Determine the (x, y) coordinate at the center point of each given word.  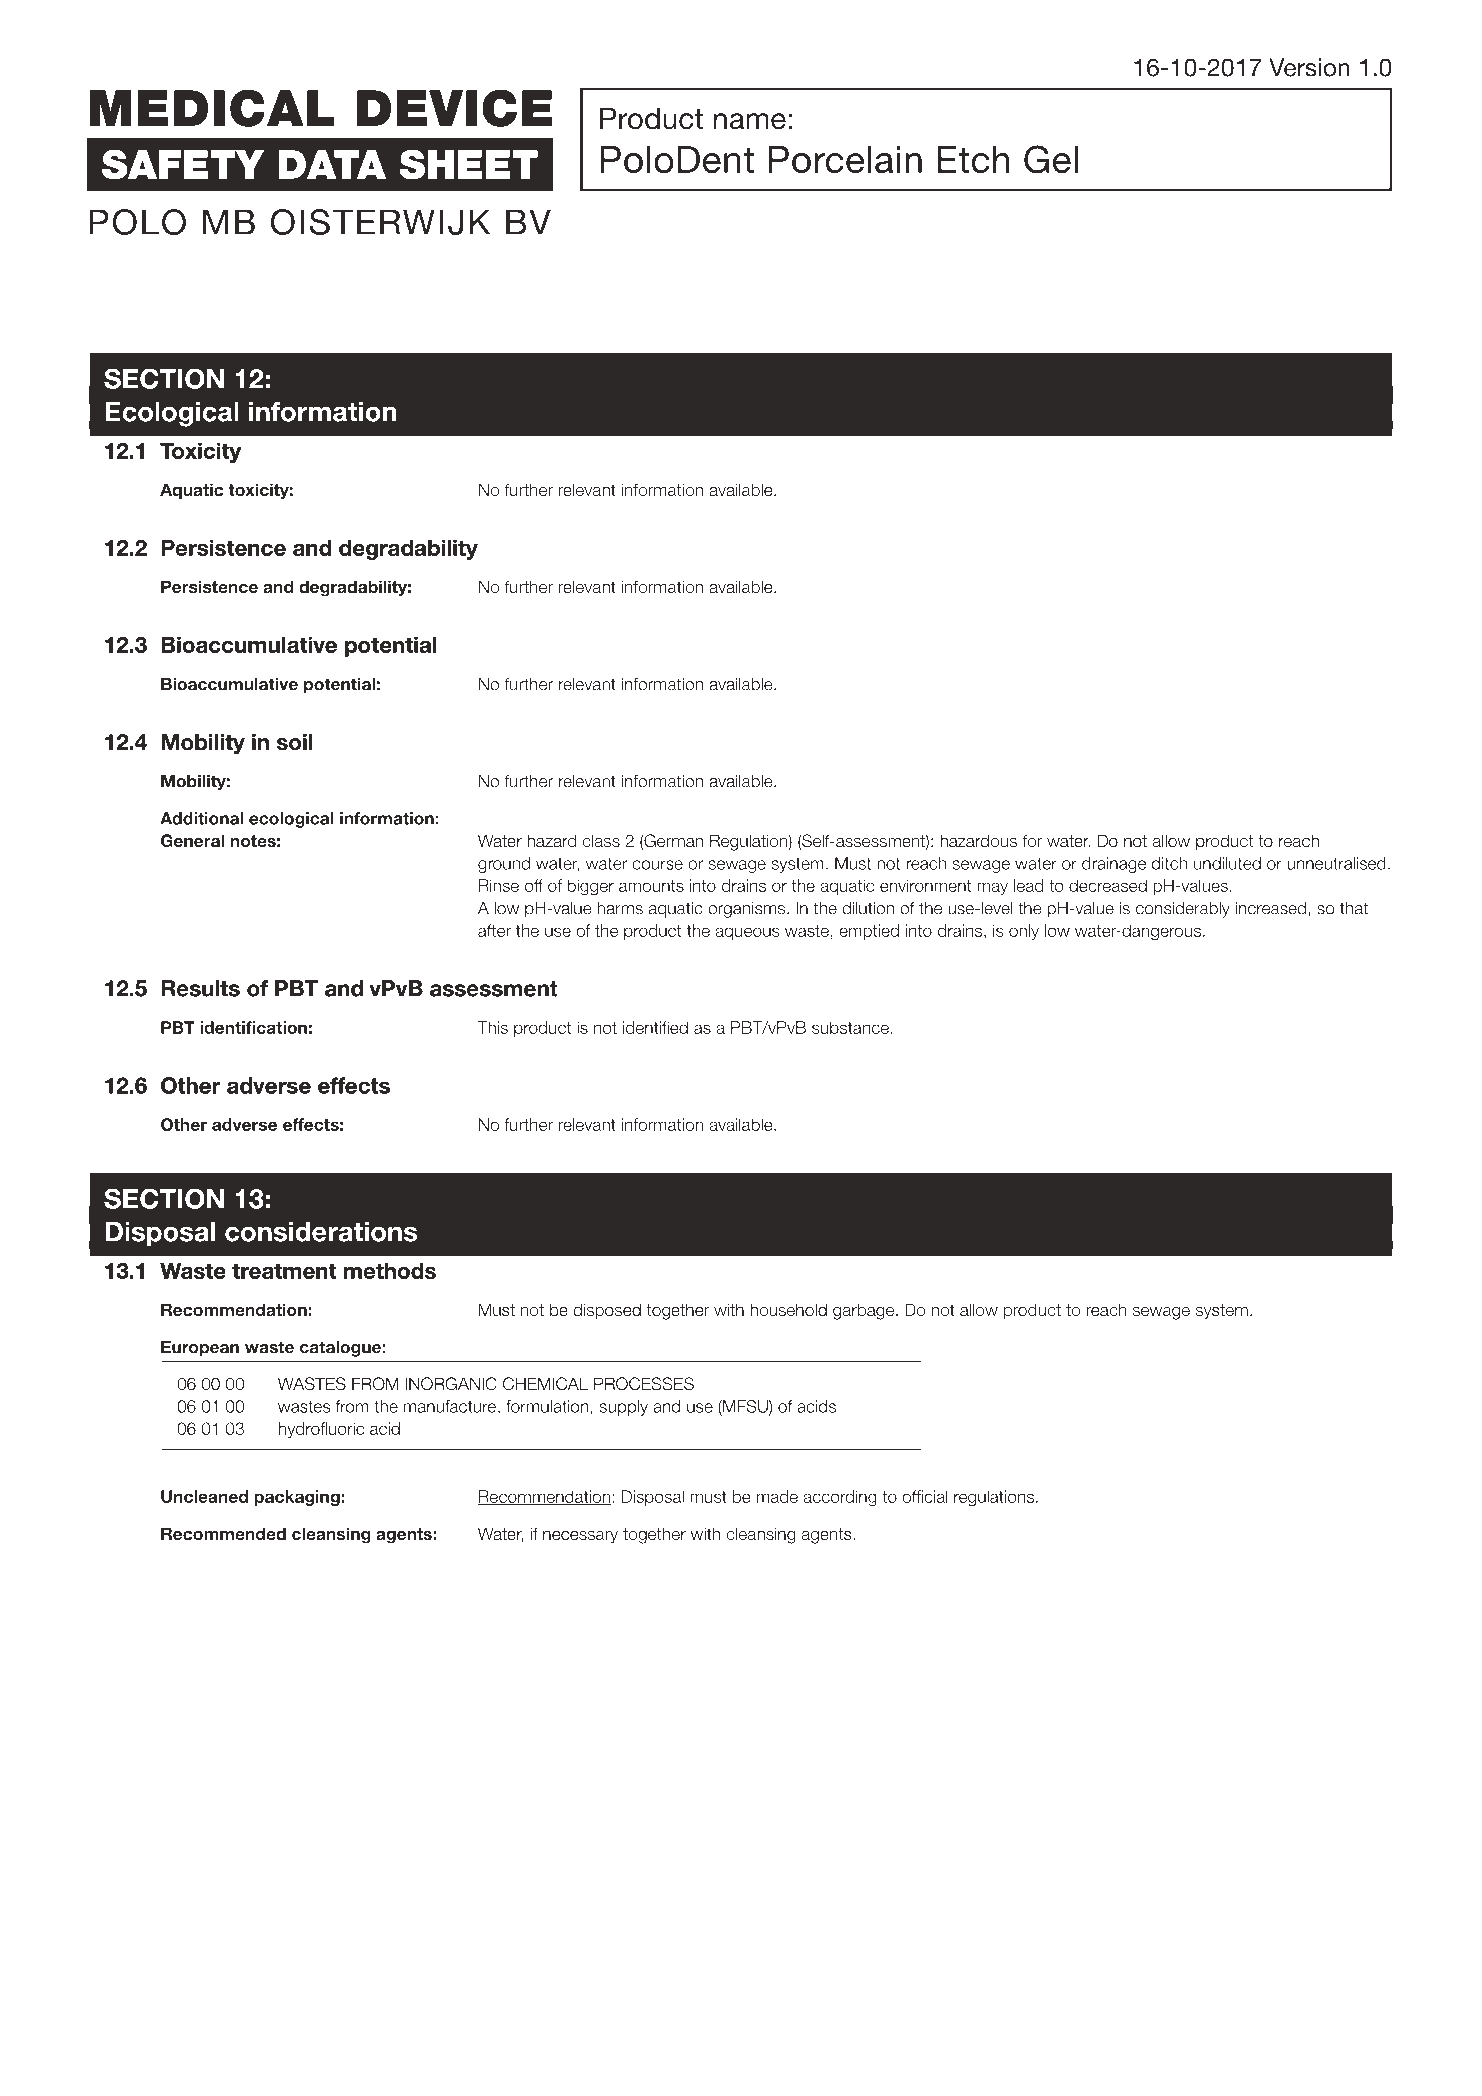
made (777, 1496)
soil (294, 742)
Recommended (223, 1533)
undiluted (1227, 863)
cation (282, 1027)
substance (850, 1027)
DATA (332, 164)
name (750, 121)
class (601, 841)
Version (1309, 67)
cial (936, 1496)
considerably (1183, 910)
